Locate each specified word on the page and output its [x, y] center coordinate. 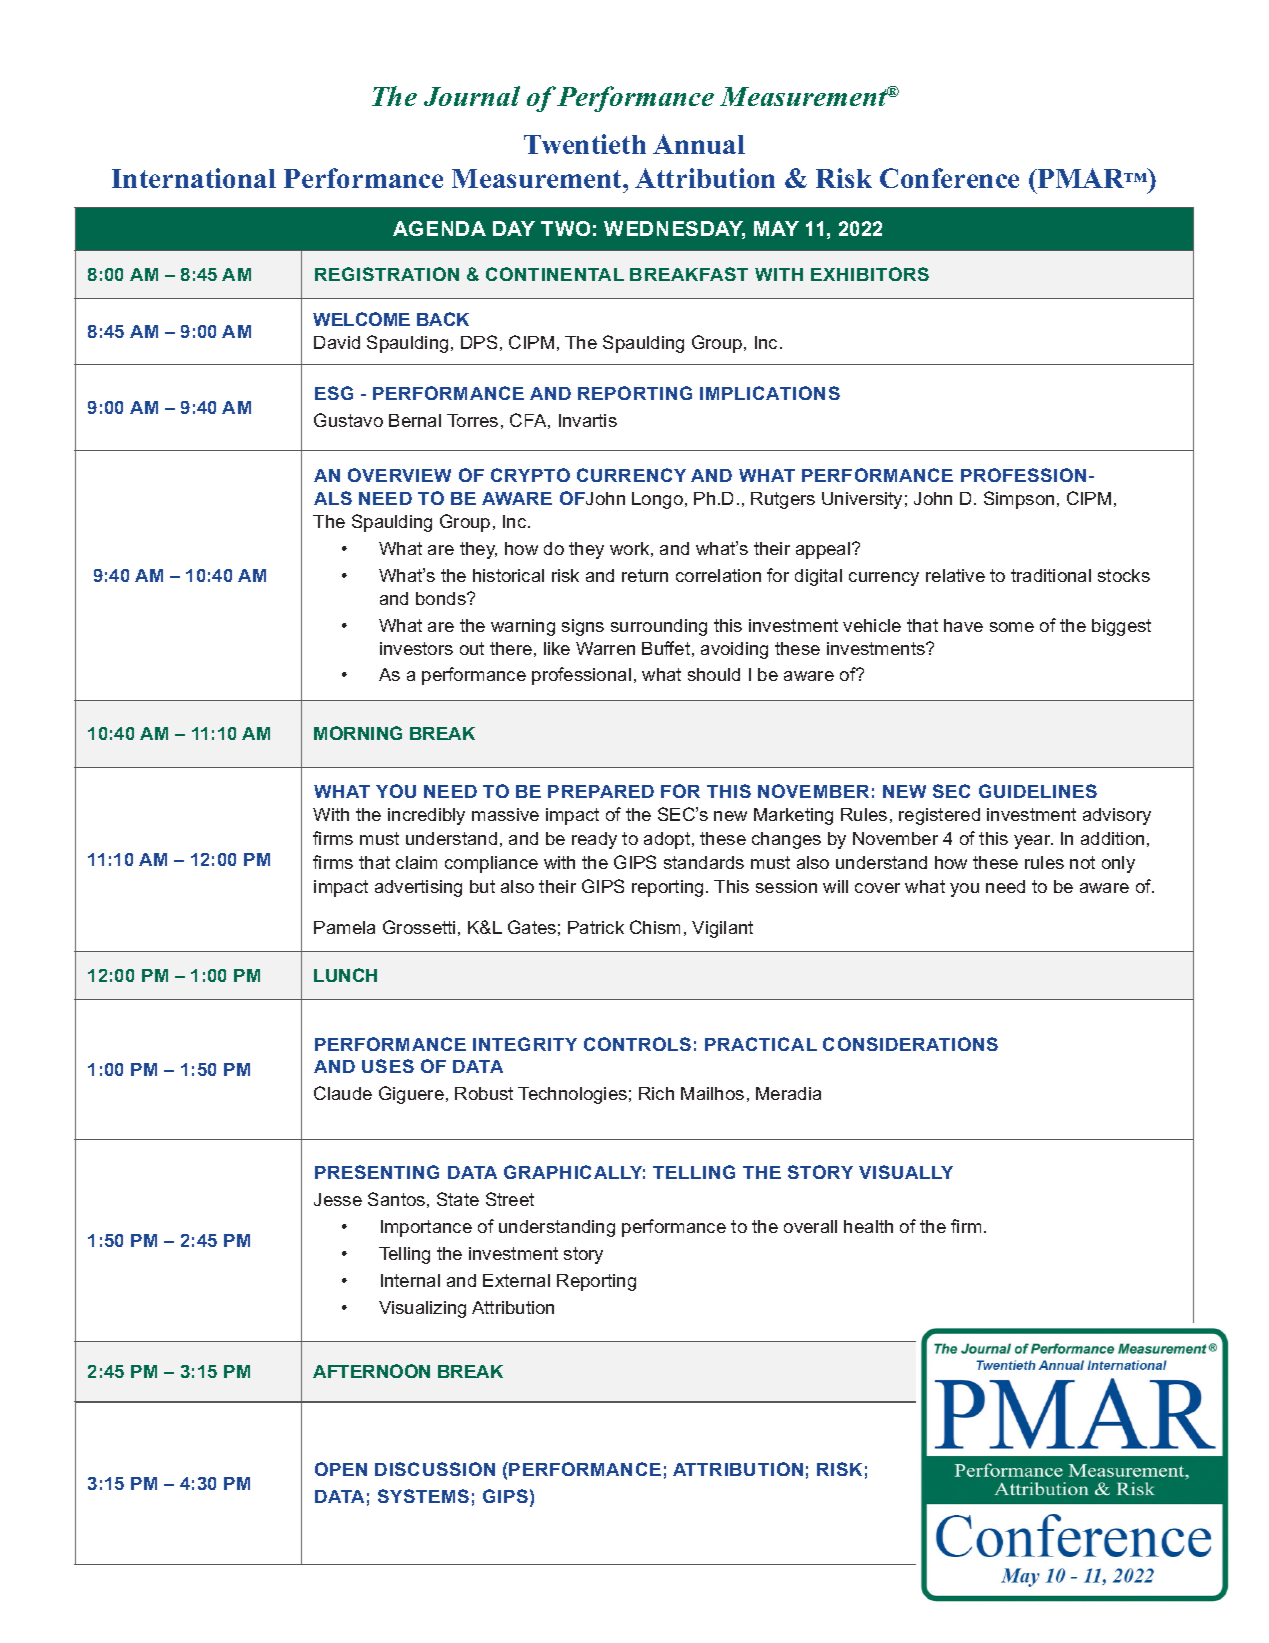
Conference [949, 178]
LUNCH [345, 975]
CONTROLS [637, 1044]
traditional [1051, 575]
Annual [699, 144]
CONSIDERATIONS [910, 1044]
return [645, 575]
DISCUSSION [435, 1469]
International [194, 178]
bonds [442, 598]
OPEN [341, 1469]
